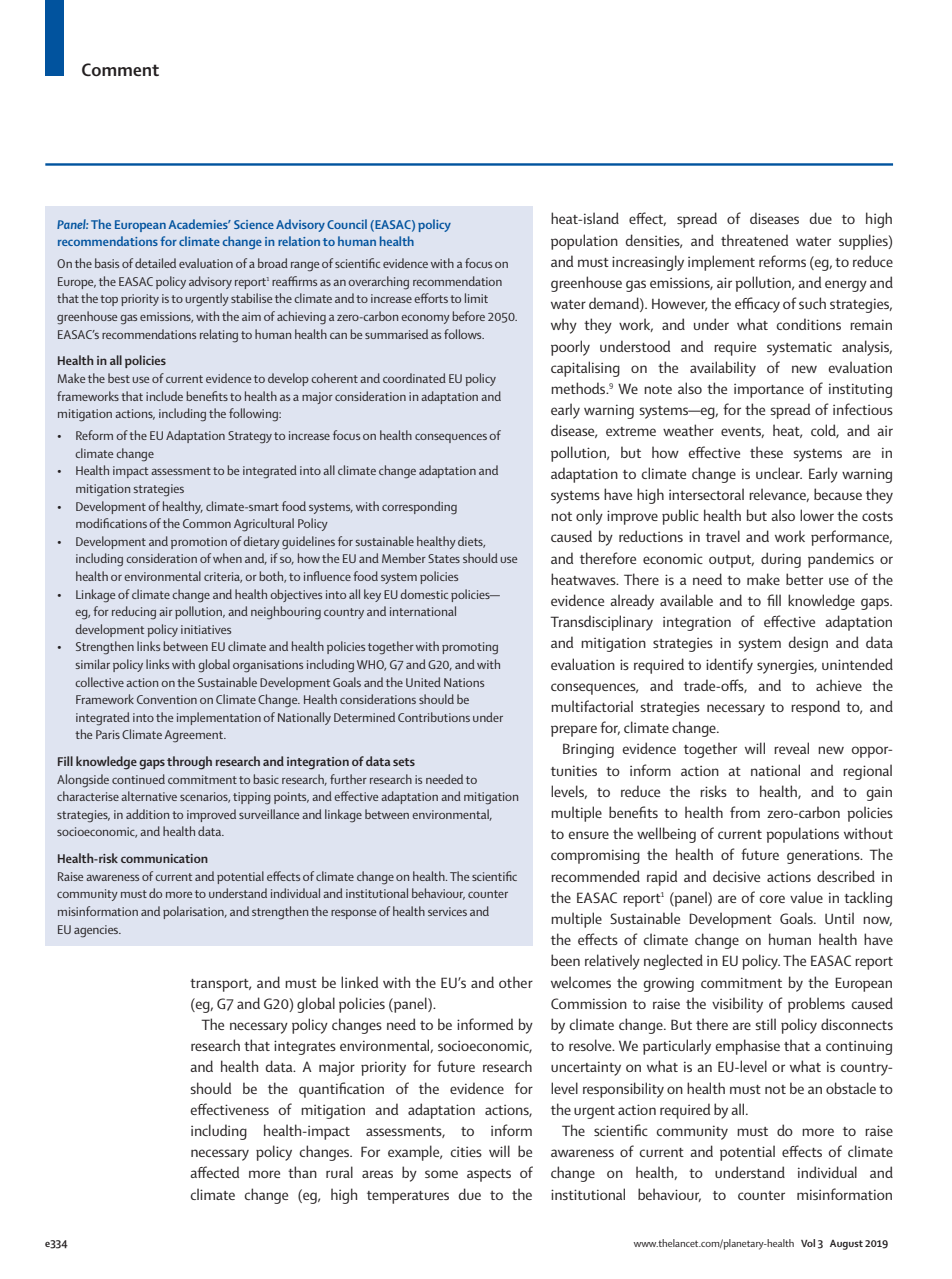  Describe the element at coordinates (214, 1172) in the page. I see `affected` at that location.
